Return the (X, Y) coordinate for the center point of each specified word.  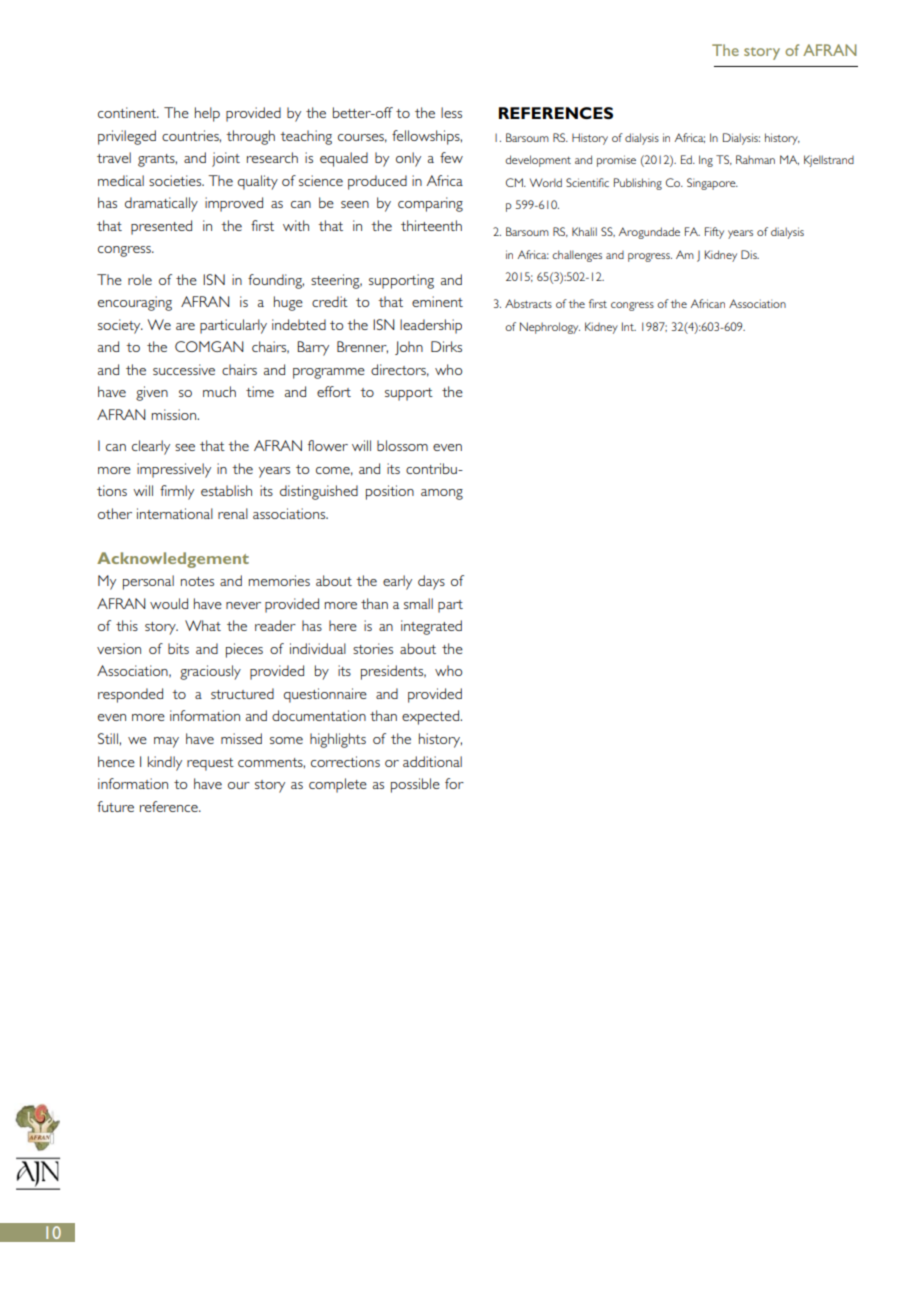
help (207, 114)
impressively (174, 470)
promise (616, 161)
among (442, 494)
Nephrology (550, 328)
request (210, 764)
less (451, 112)
